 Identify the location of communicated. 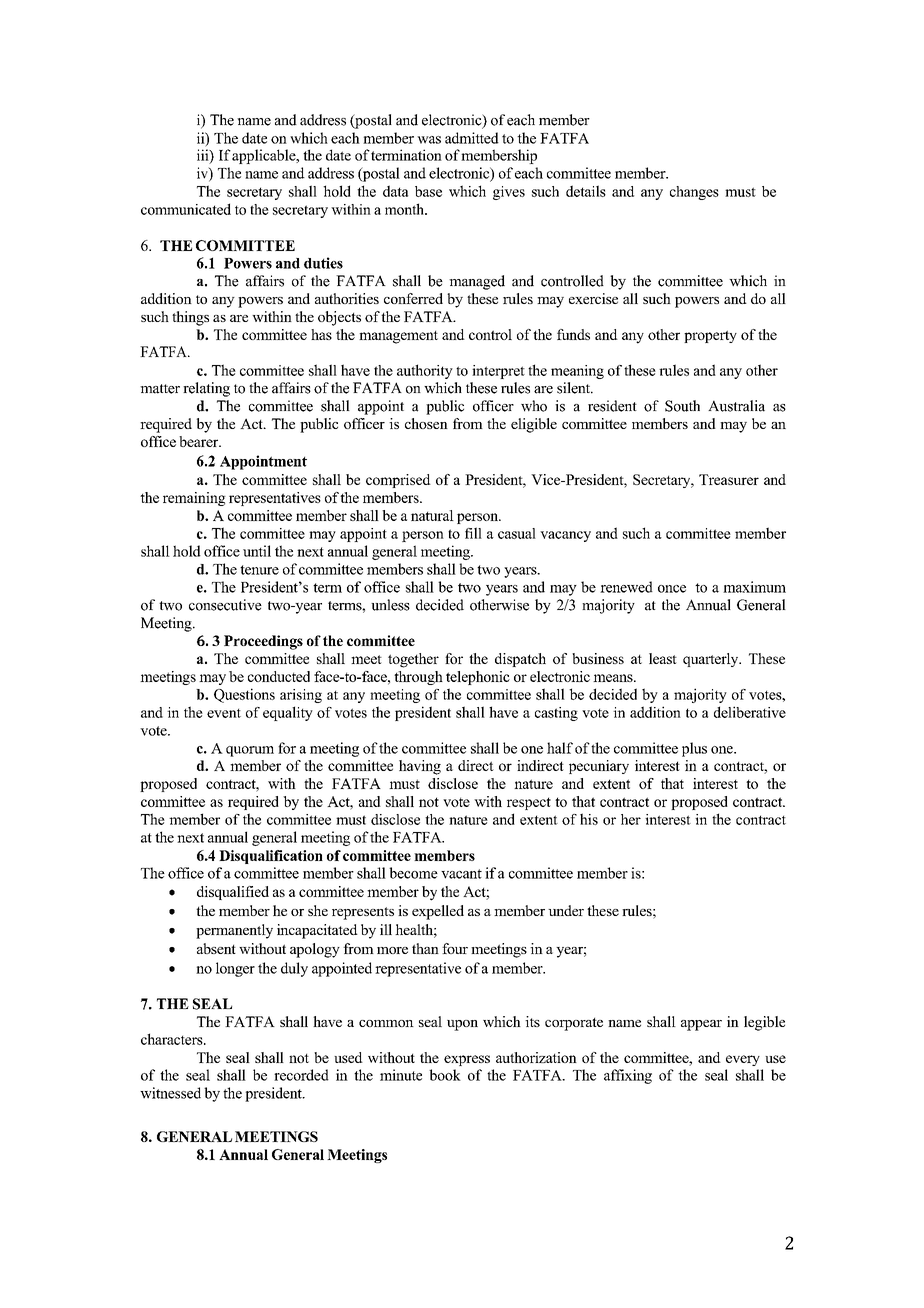
(186, 209).
